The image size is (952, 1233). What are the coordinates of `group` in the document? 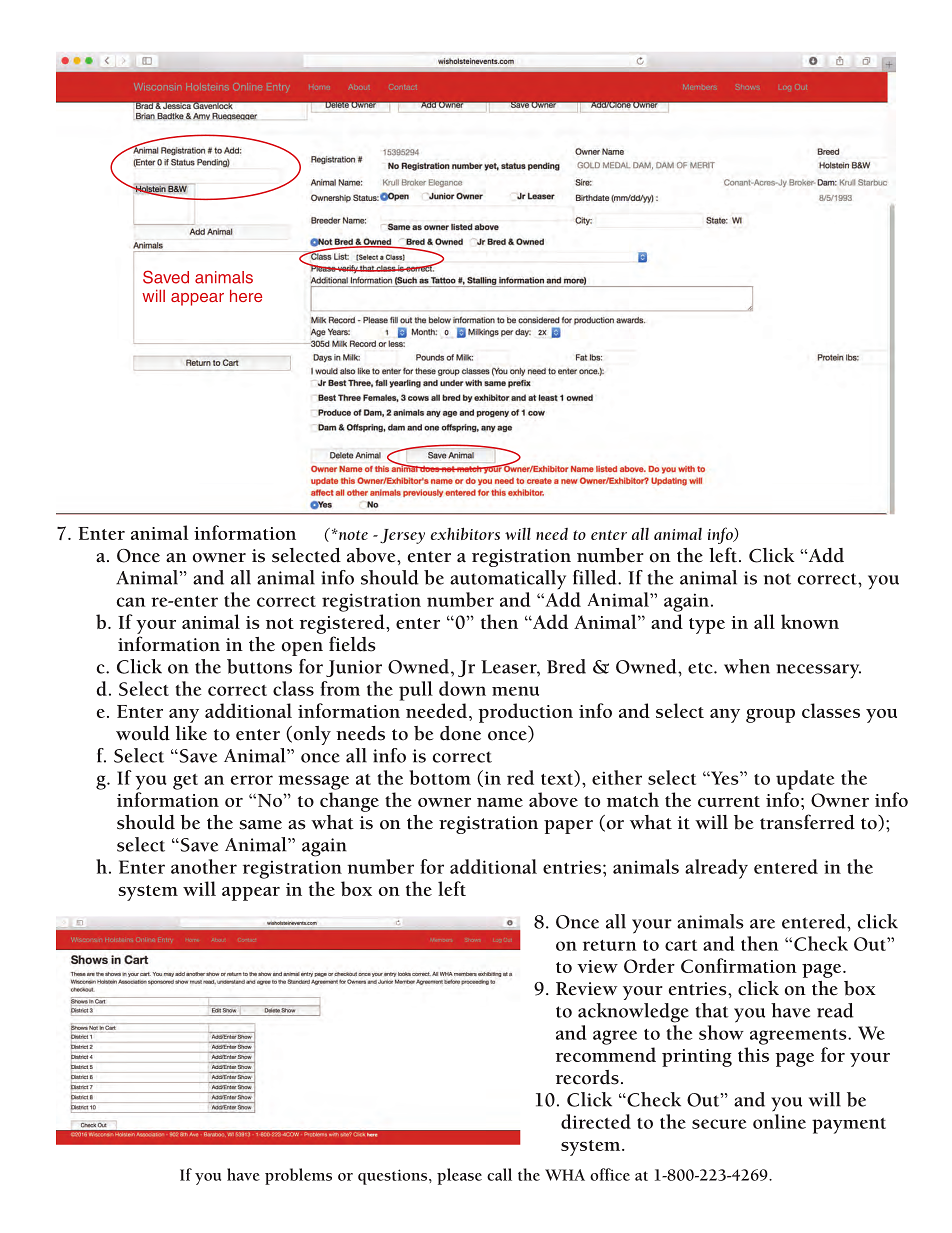 It's located at (770, 716).
